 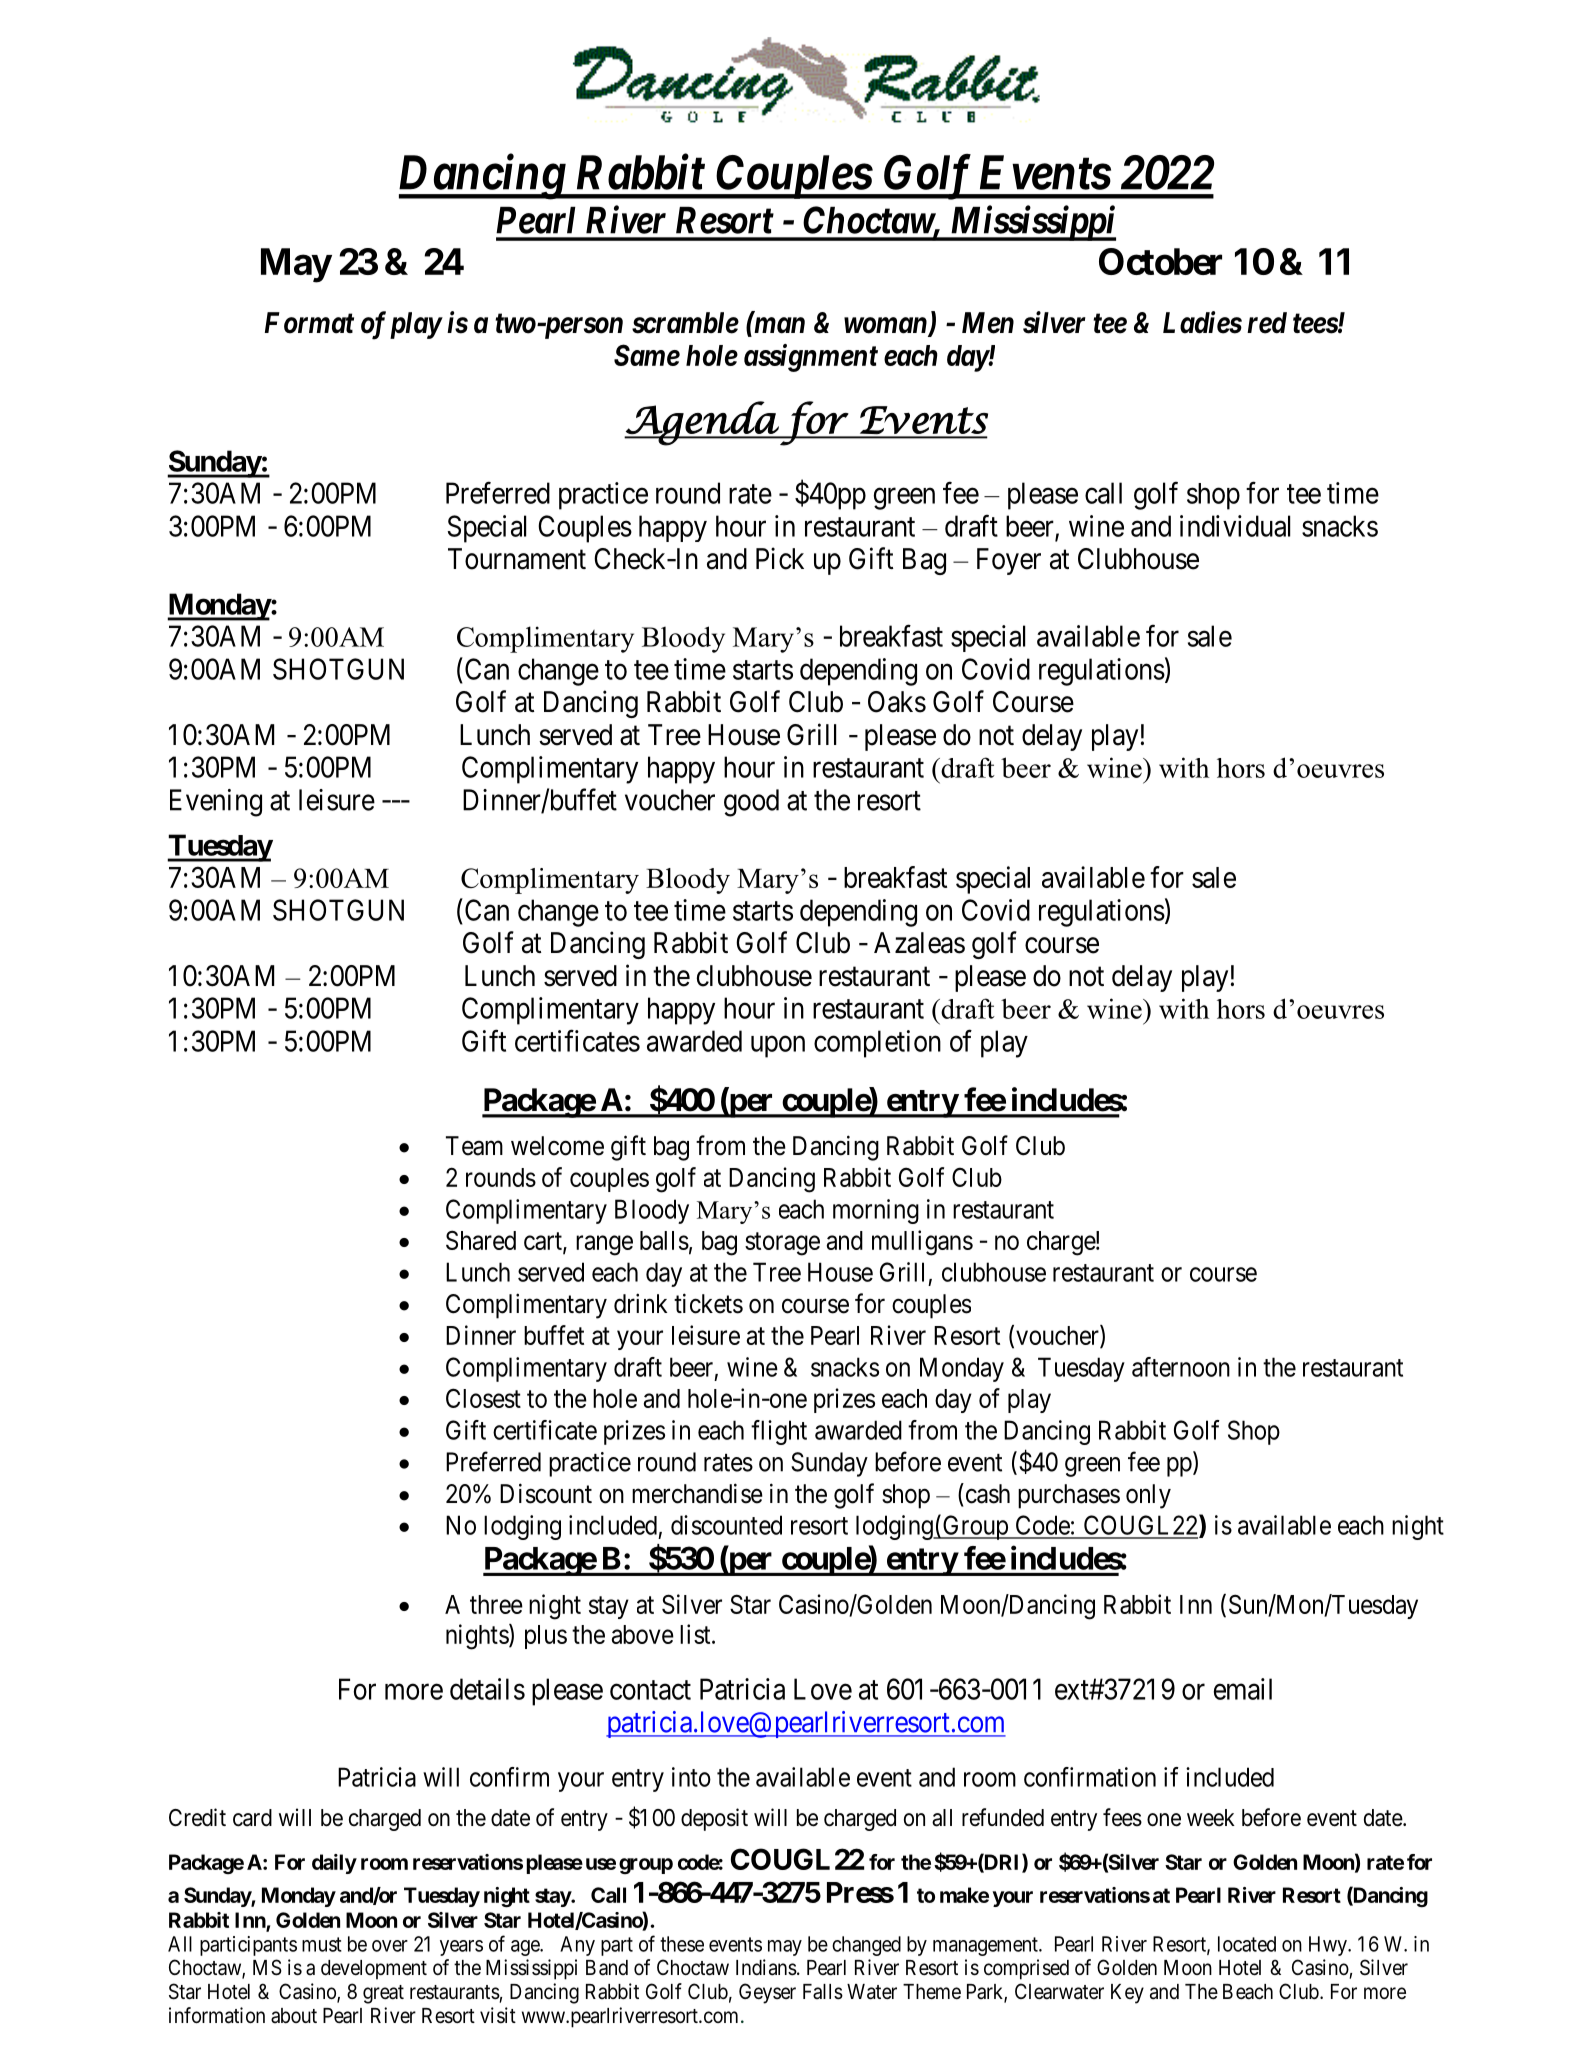 I want to click on assignment, so click(x=811, y=358).
